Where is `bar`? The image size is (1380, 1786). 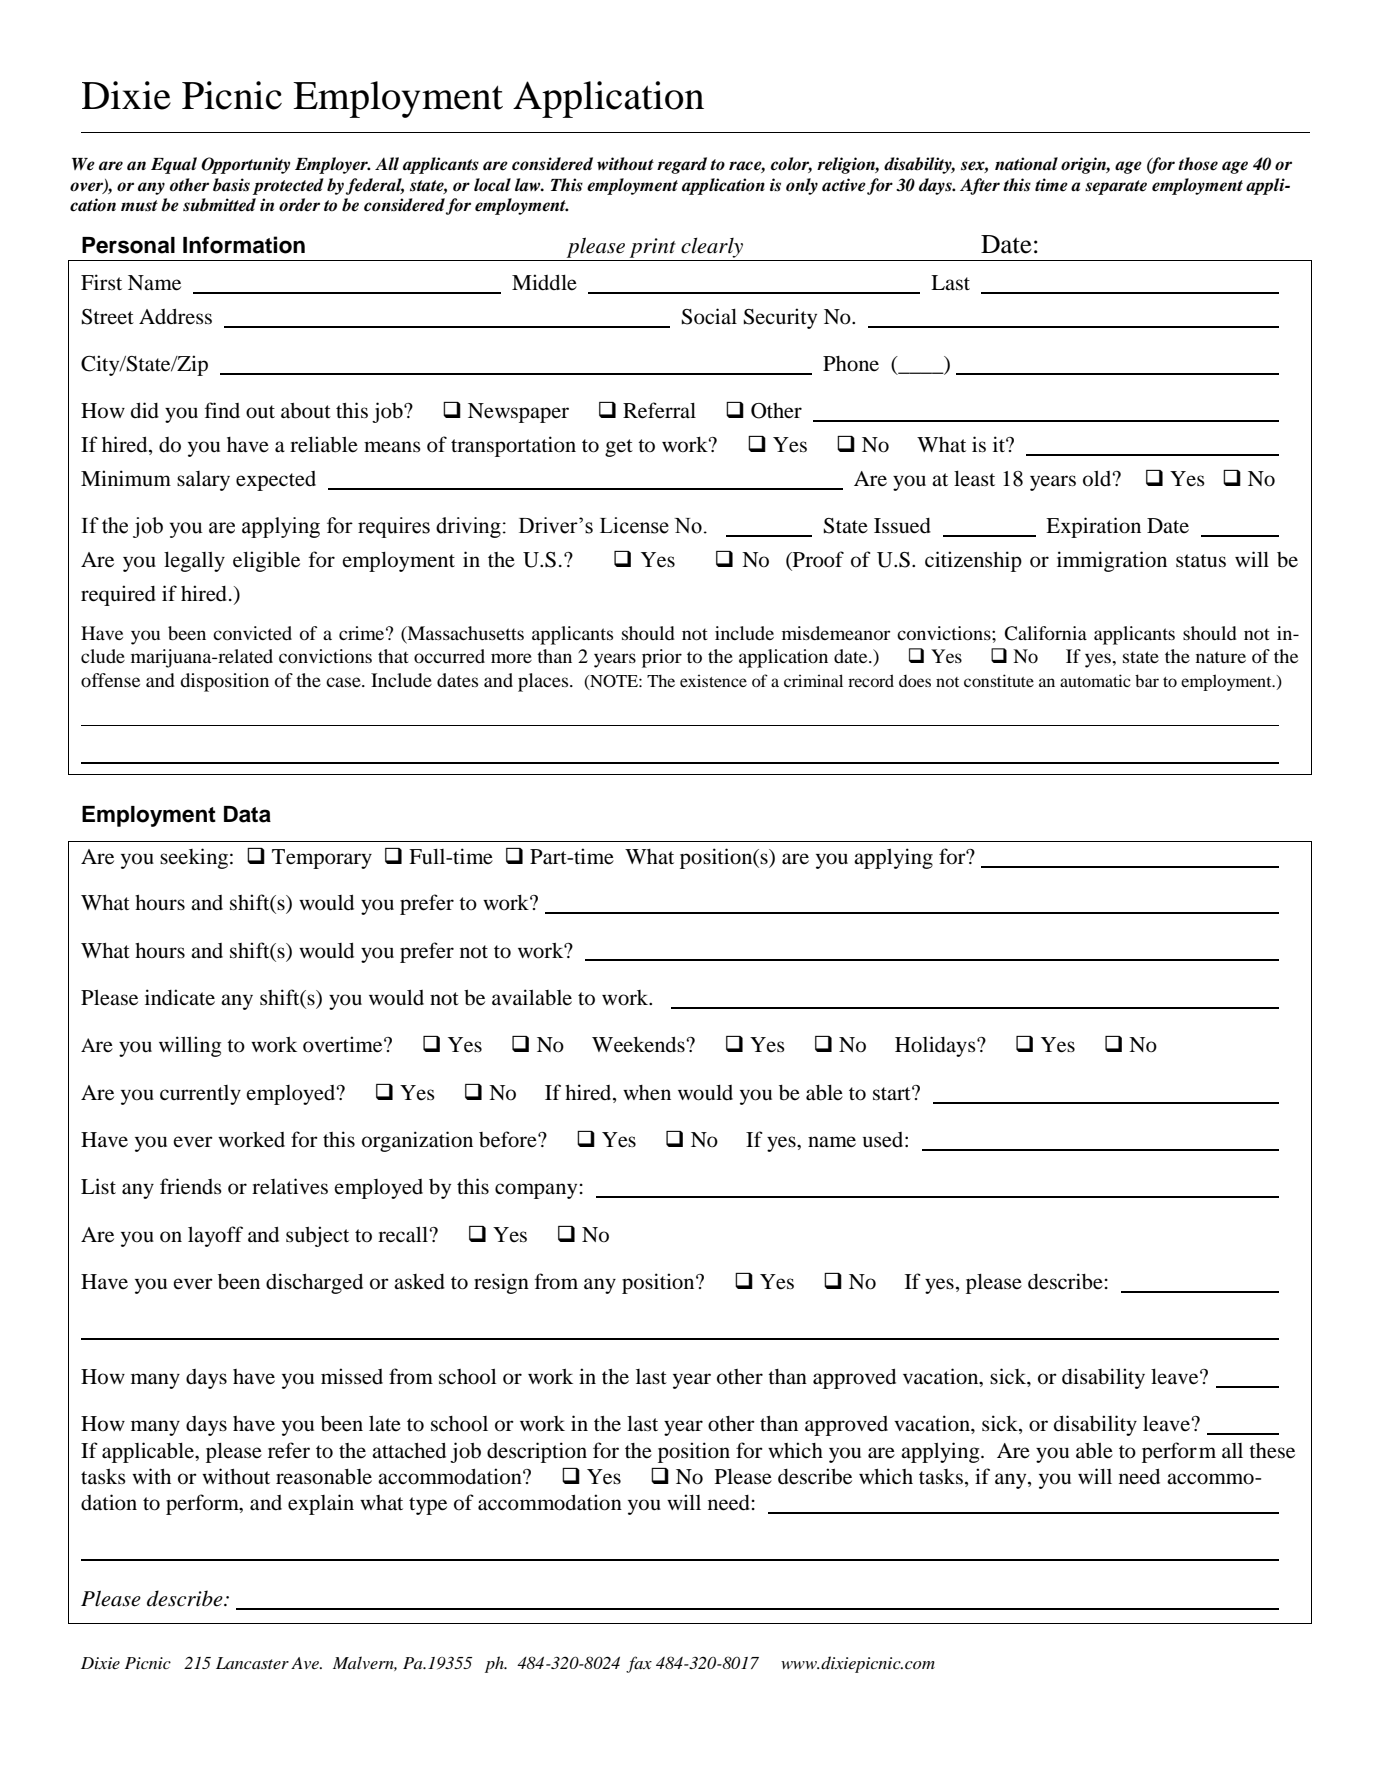
bar is located at coordinates (1147, 680).
